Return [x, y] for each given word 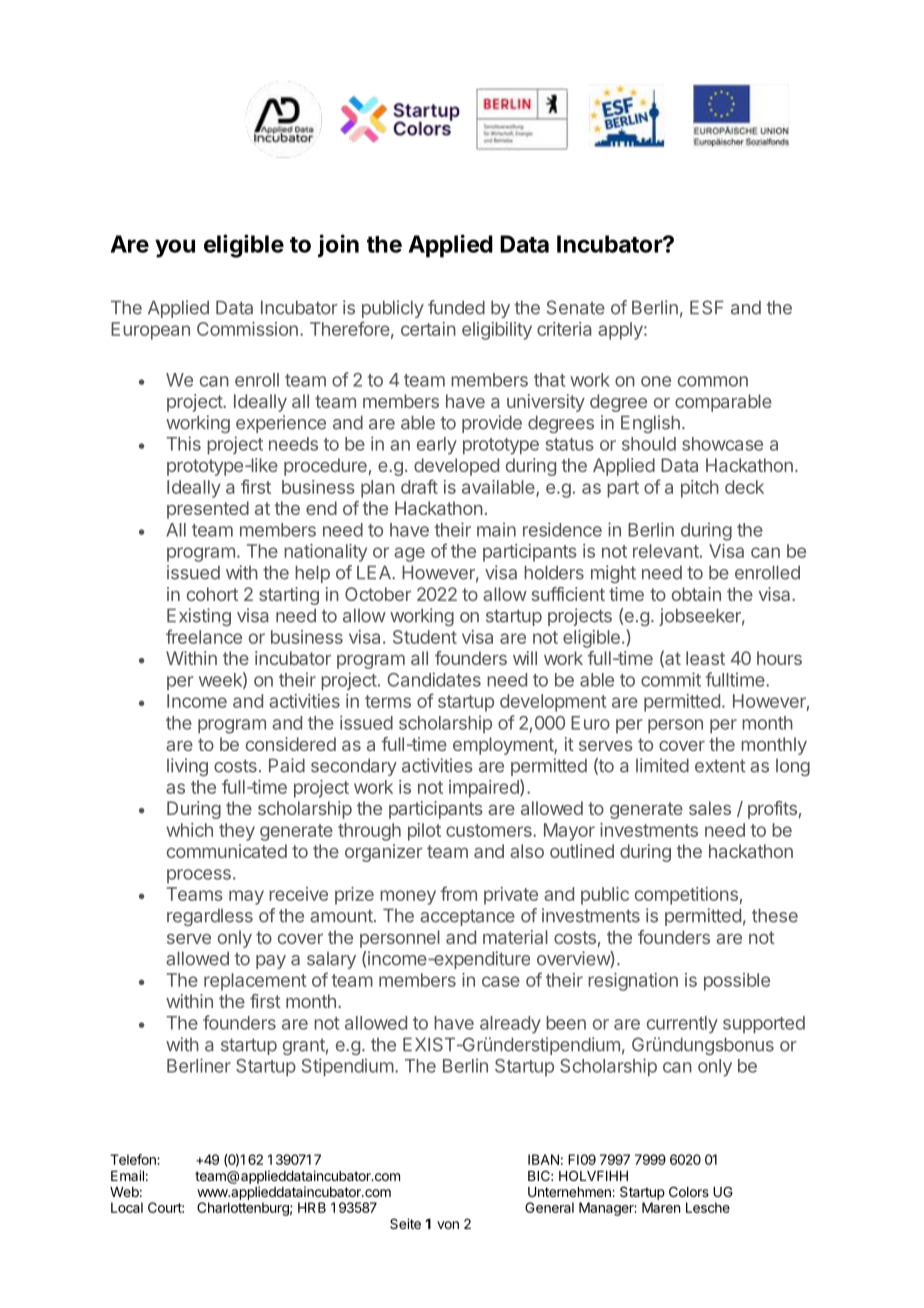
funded [456, 307]
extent [720, 766]
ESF [707, 307]
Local [127, 1207]
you [175, 248]
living [187, 767]
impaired [485, 788]
